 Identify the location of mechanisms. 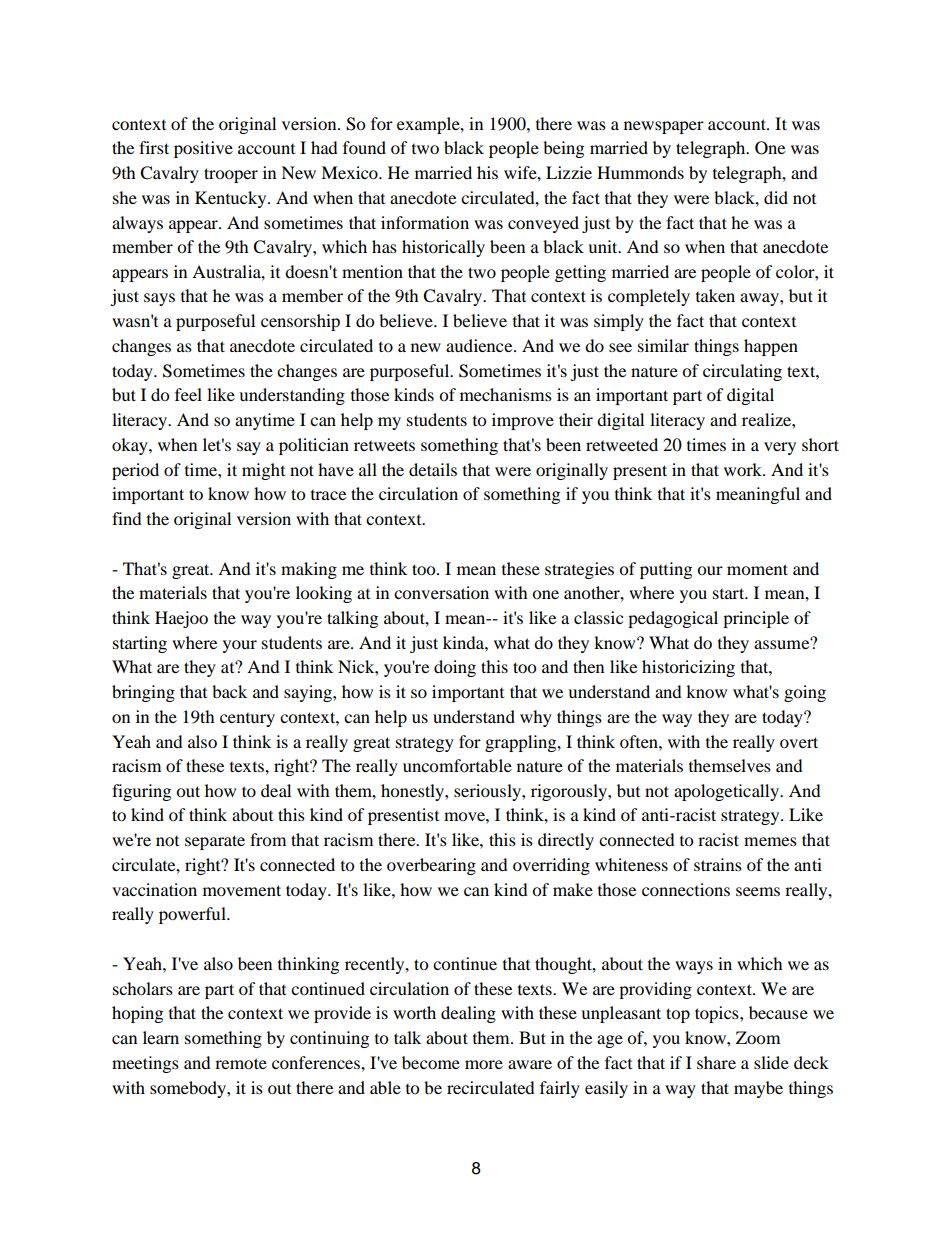
(506, 394).
